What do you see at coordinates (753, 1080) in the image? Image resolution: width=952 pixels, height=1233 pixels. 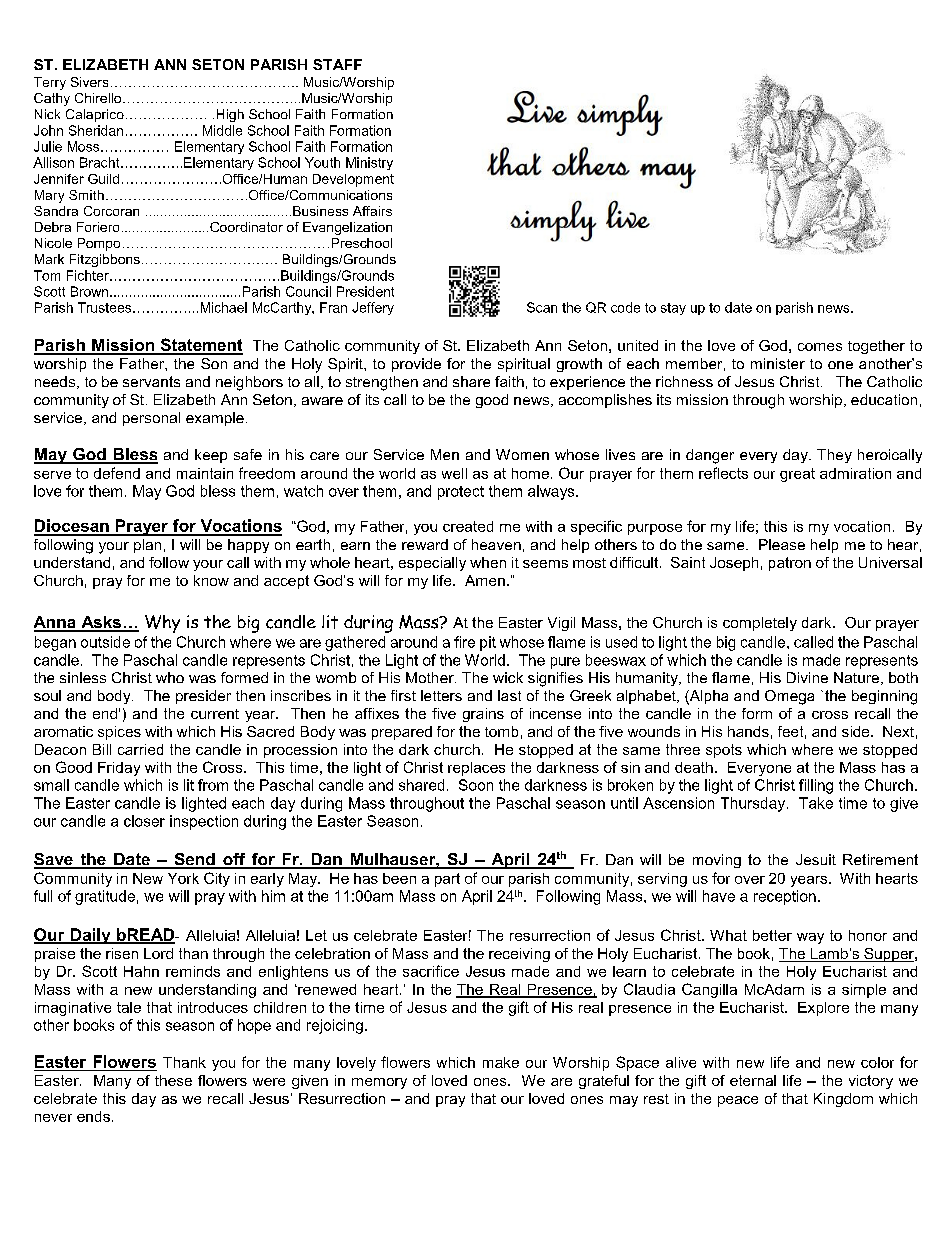 I see `eternal` at bounding box center [753, 1080].
